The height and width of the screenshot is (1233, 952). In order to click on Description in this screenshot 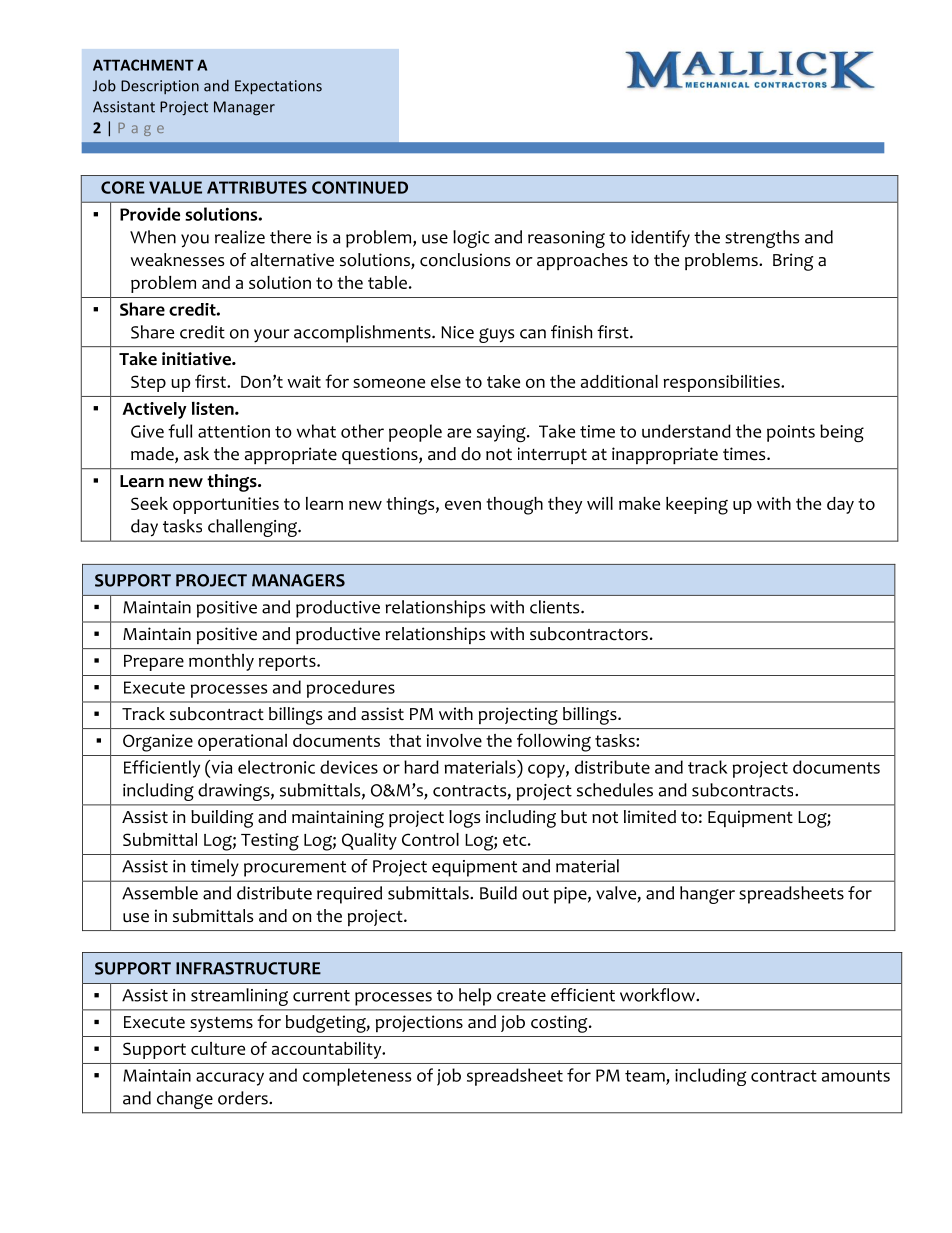, I will do `click(160, 87)`.
